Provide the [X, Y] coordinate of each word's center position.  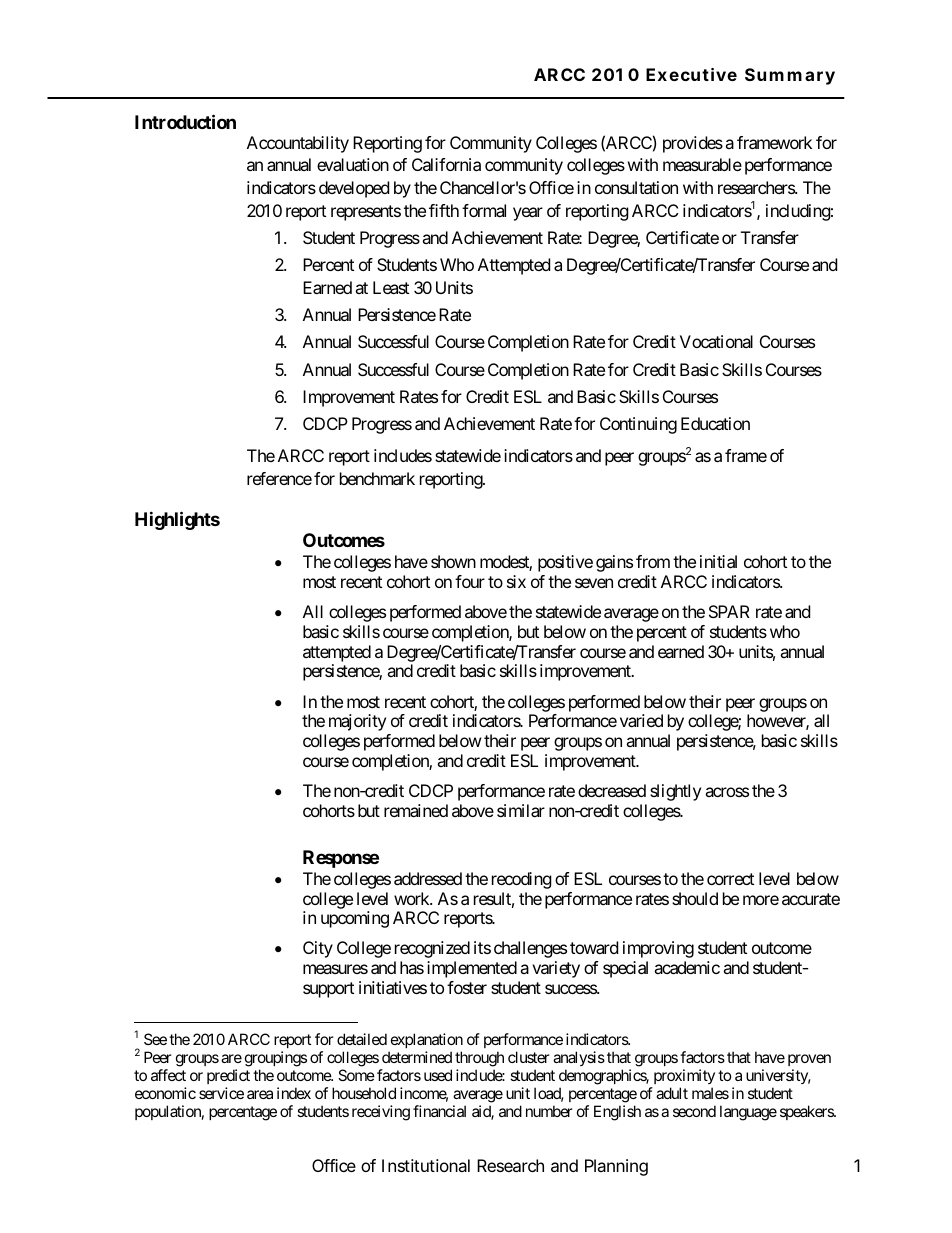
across [727, 792]
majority [357, 722]
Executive [691, 74]
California [446, 164]
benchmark [377, 478]
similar [521, 810]
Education [715, 423]
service [221, 1093]
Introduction [185, 121]
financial [439, 1111]
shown [453, 561]
